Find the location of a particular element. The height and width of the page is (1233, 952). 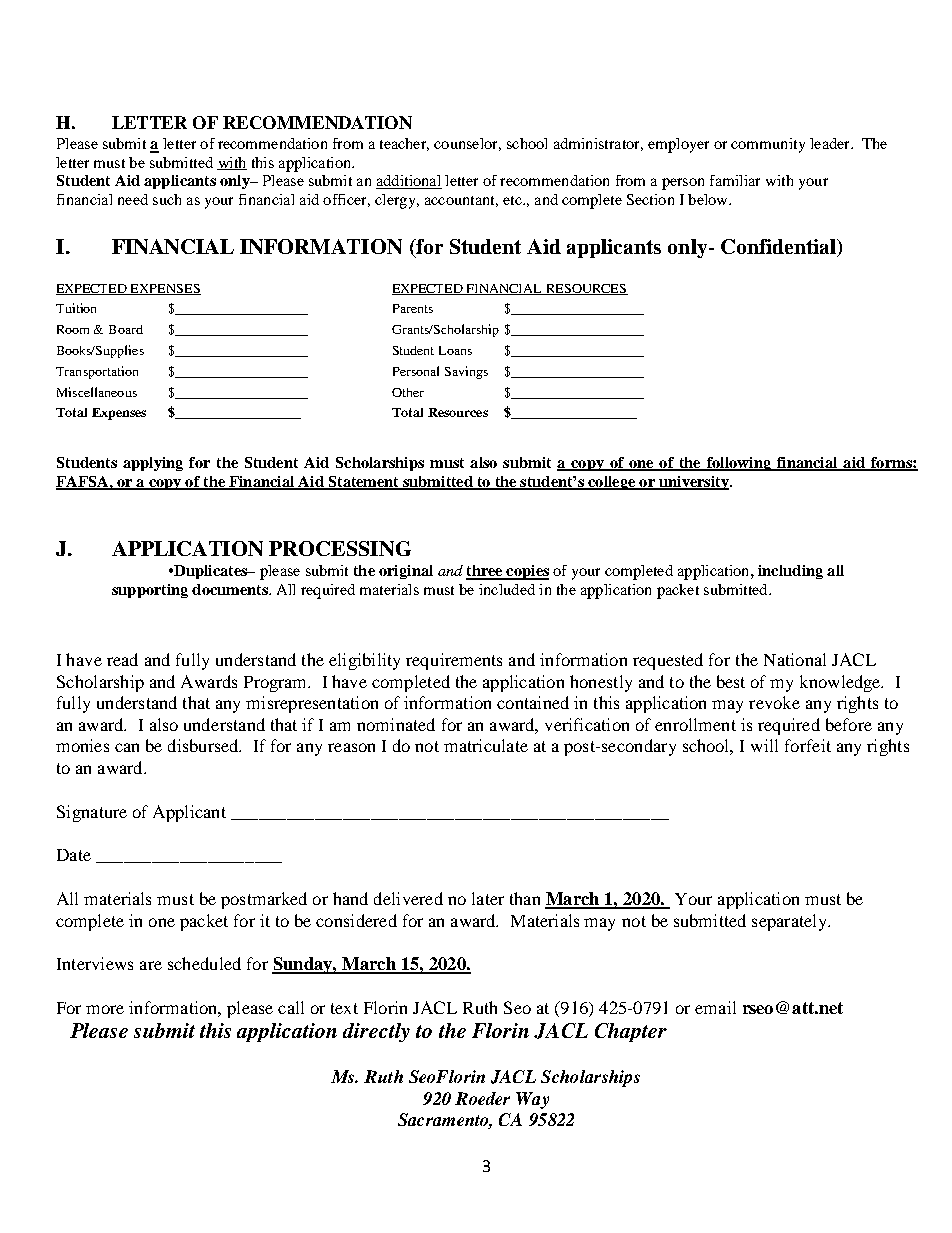

such is located at coordinates (167, 199).
